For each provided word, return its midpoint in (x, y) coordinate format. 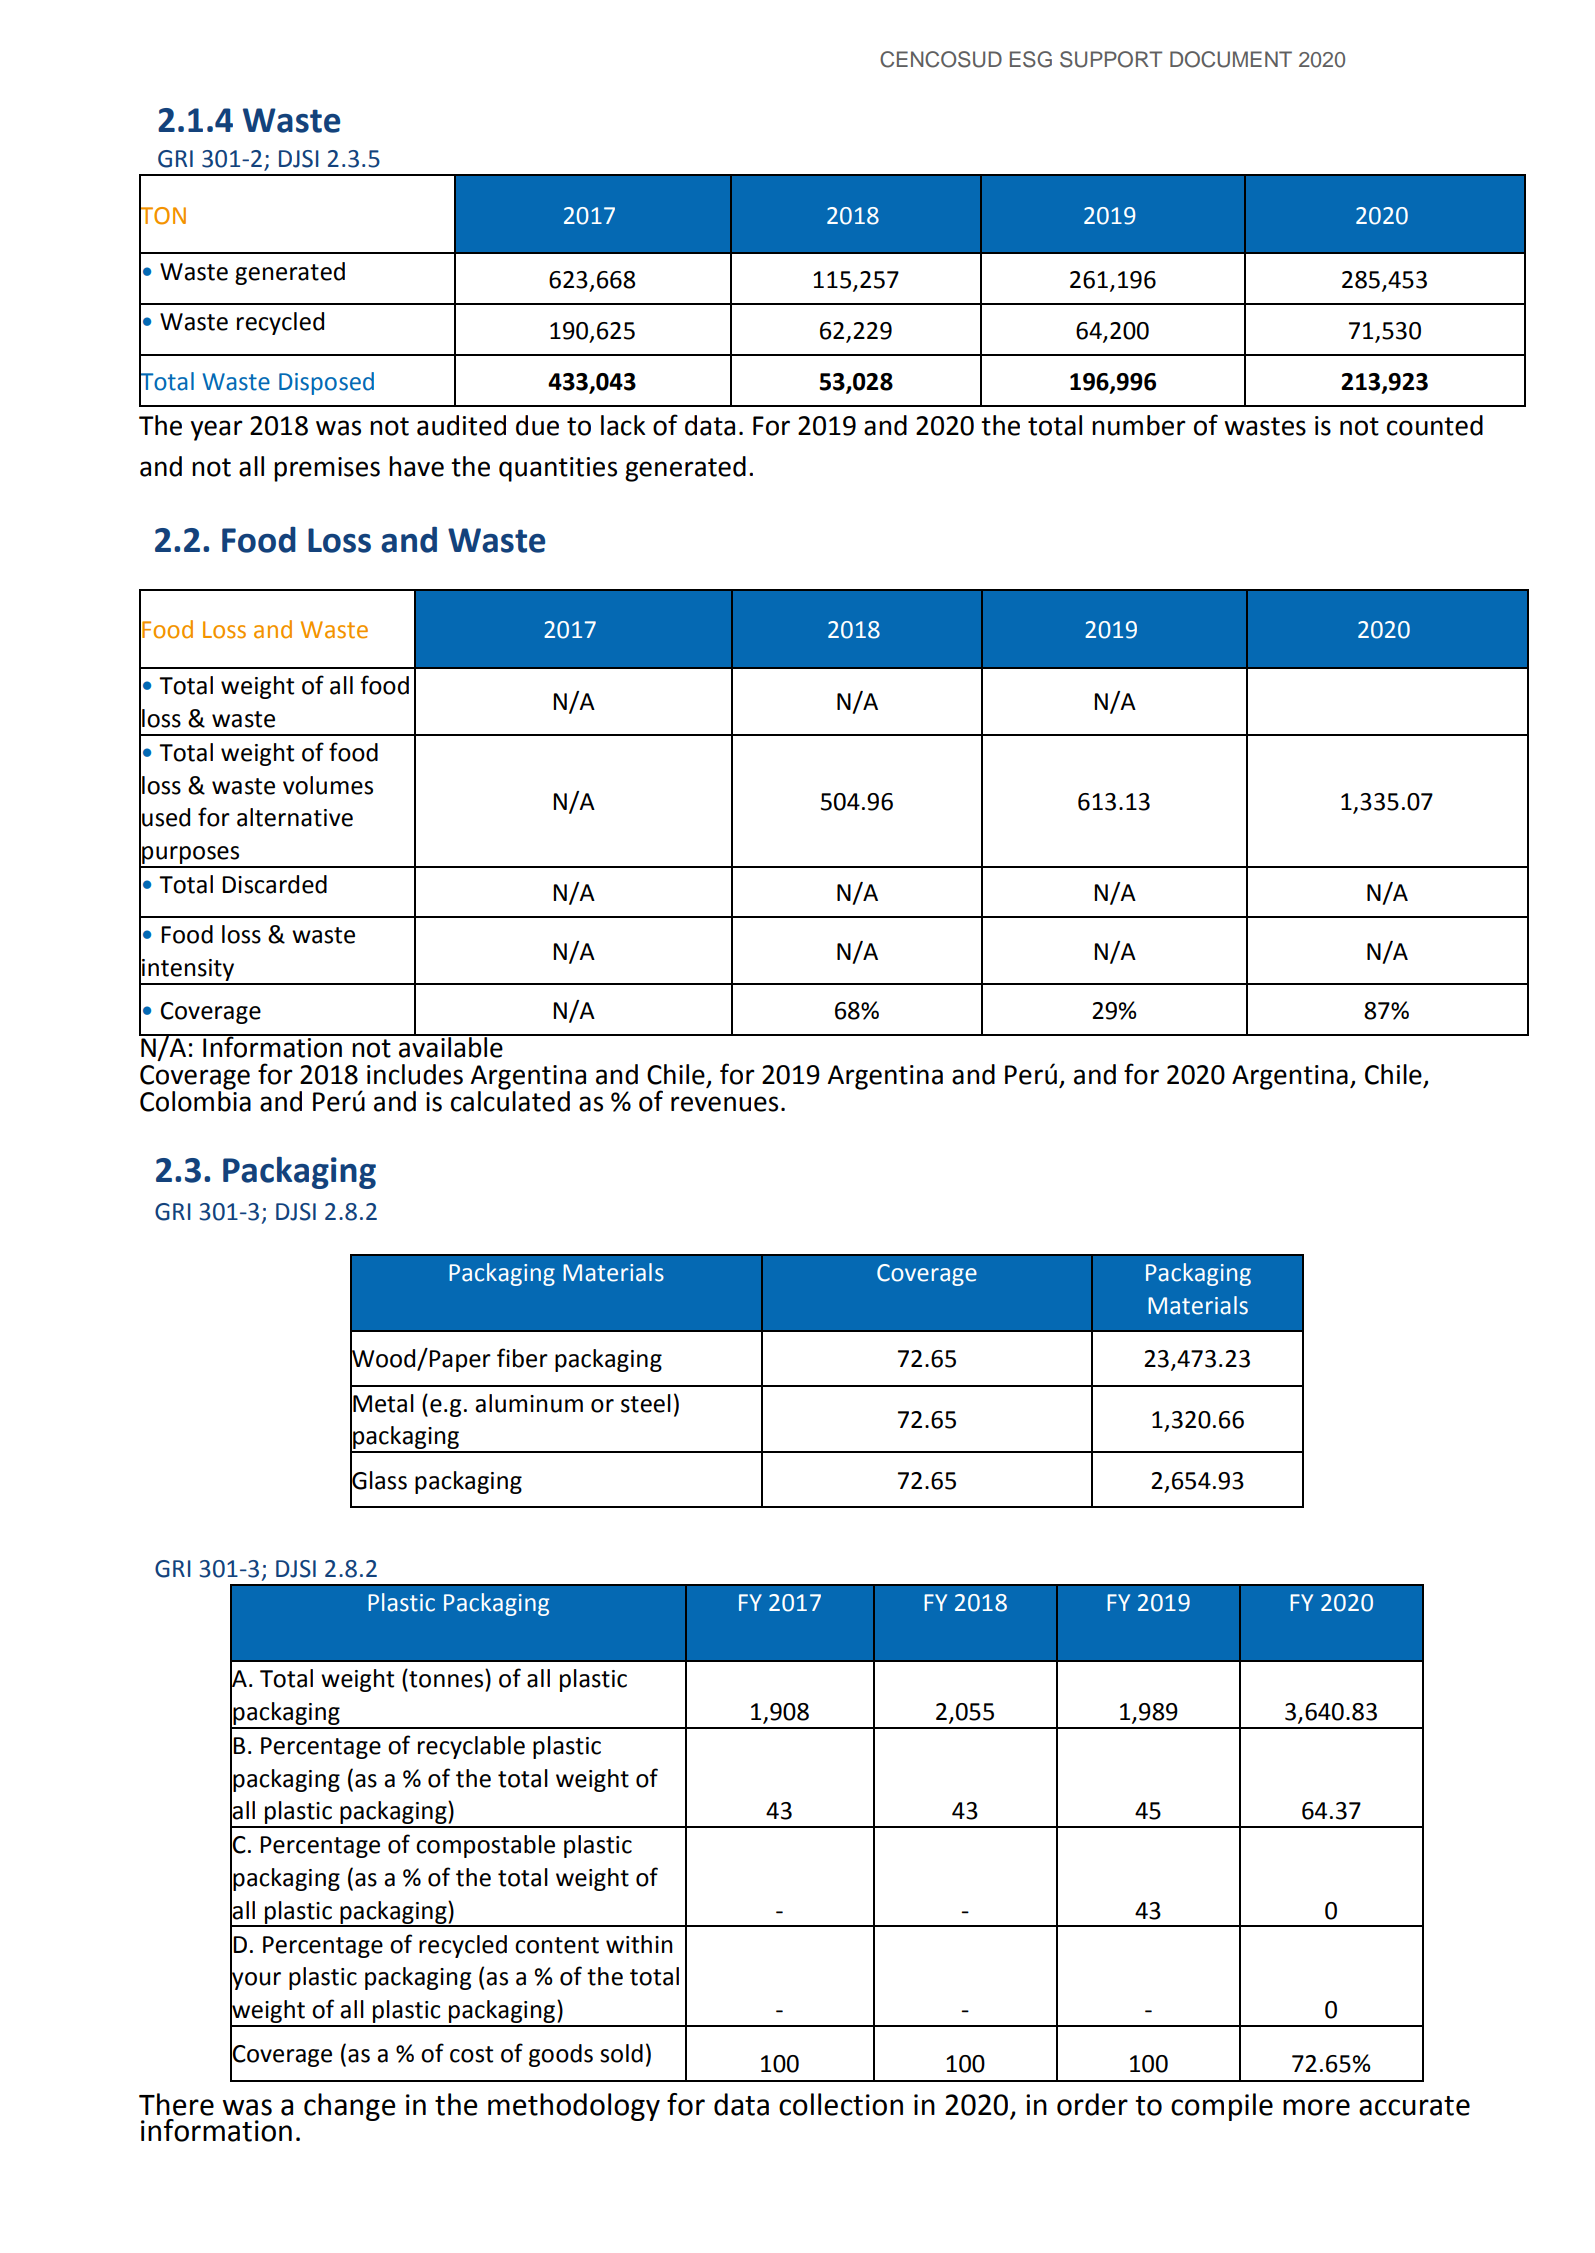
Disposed (326, 383)
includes (415, 1074)
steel (646, 1403)
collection (841, 2104)
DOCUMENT (1231, 59)
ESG (1031, 59)
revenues (724, 1104)
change (350, 2107)
